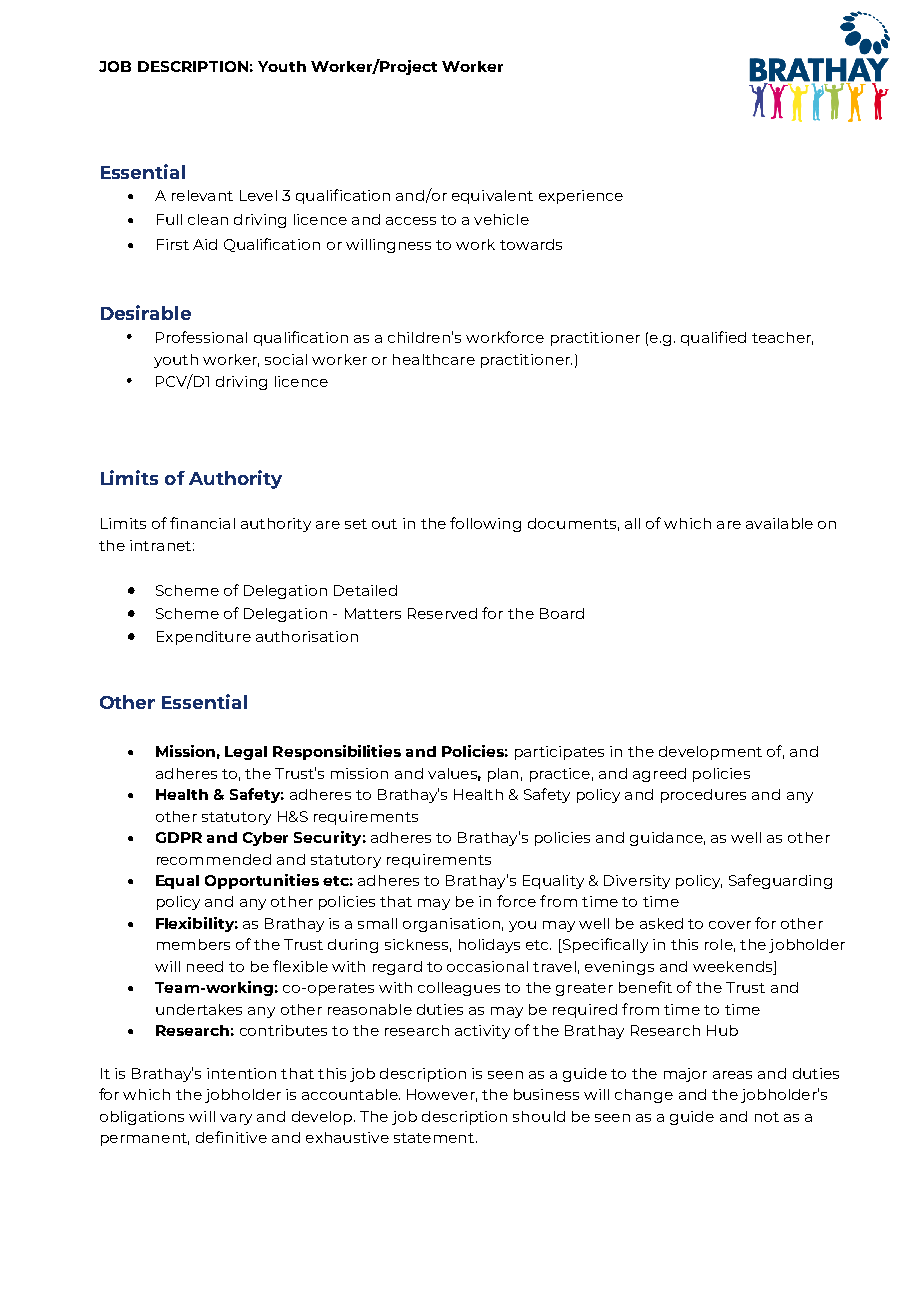 The image size is (924, 1308). Describe the element at coordinates (208, 219) in the document. I see `clean` at that location.
